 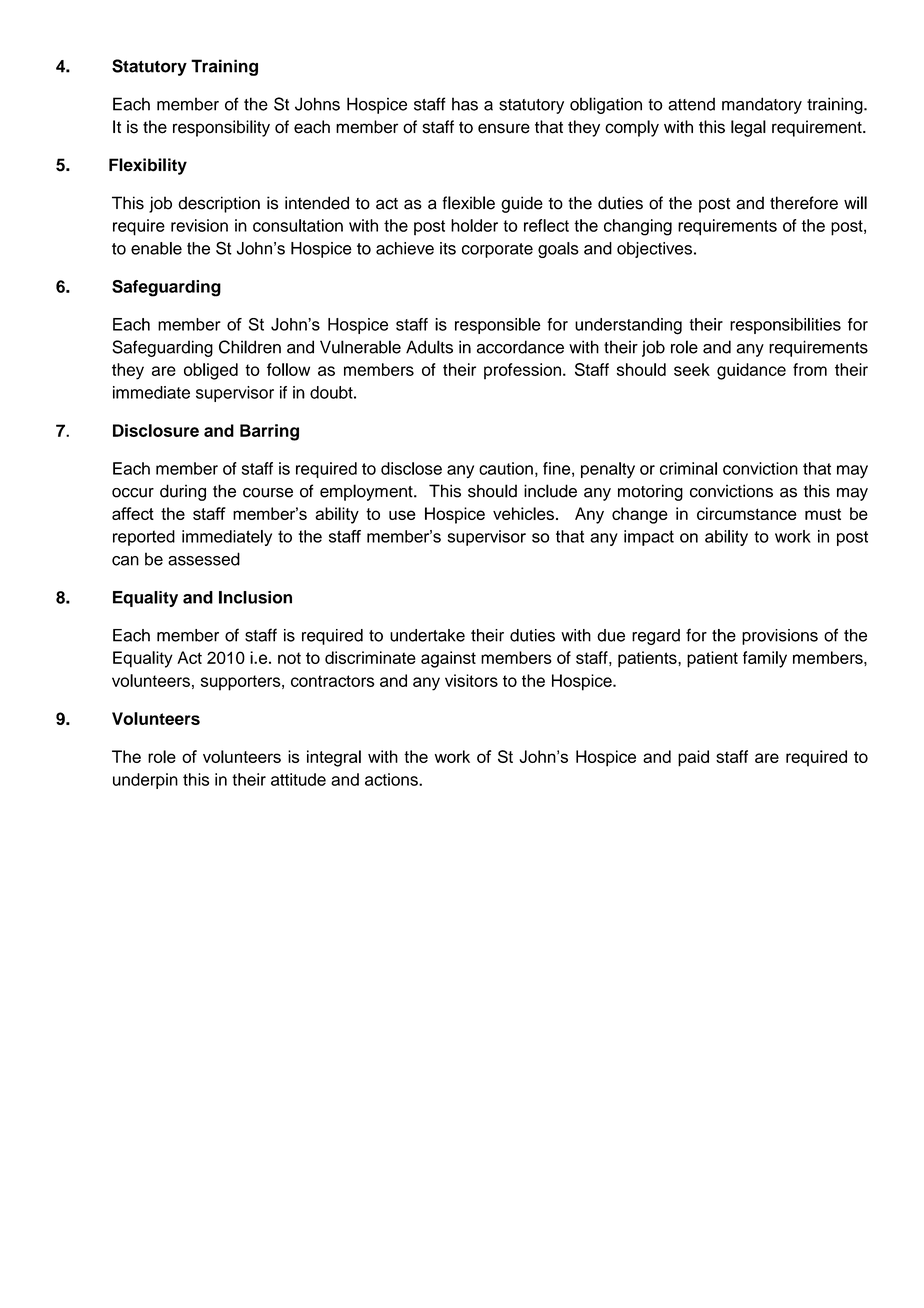 What do you see at coordinates (688, 468) in the document?
I see `criminal` at bounding box center [688, 468].
